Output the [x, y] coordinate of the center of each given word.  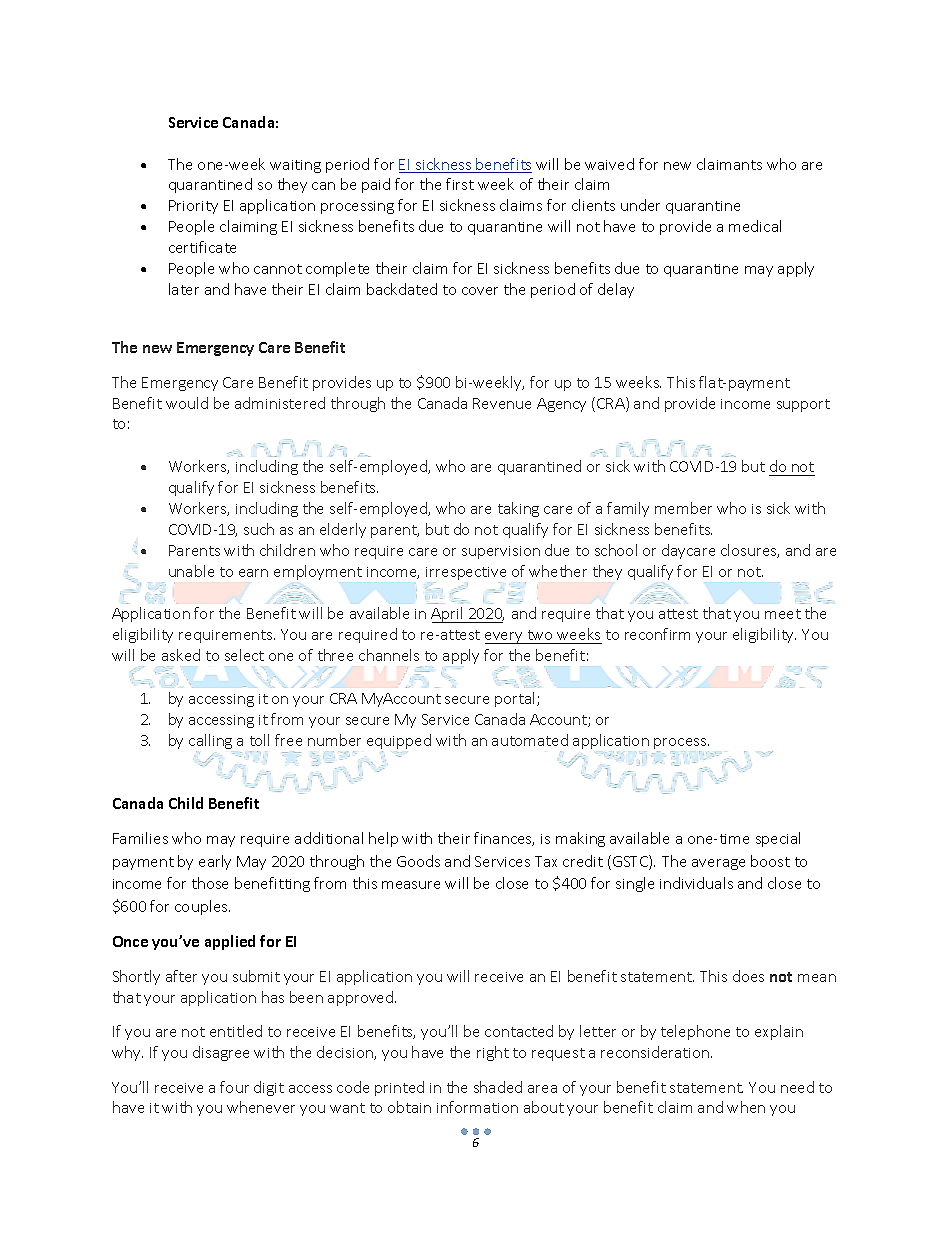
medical [755, 226]
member [683, 508]
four [234, 1087]
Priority [193, 207]
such [259, 529]
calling [210, 741]
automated [530, 740]
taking [518, 509]
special [778, 839]
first [460, 184]
